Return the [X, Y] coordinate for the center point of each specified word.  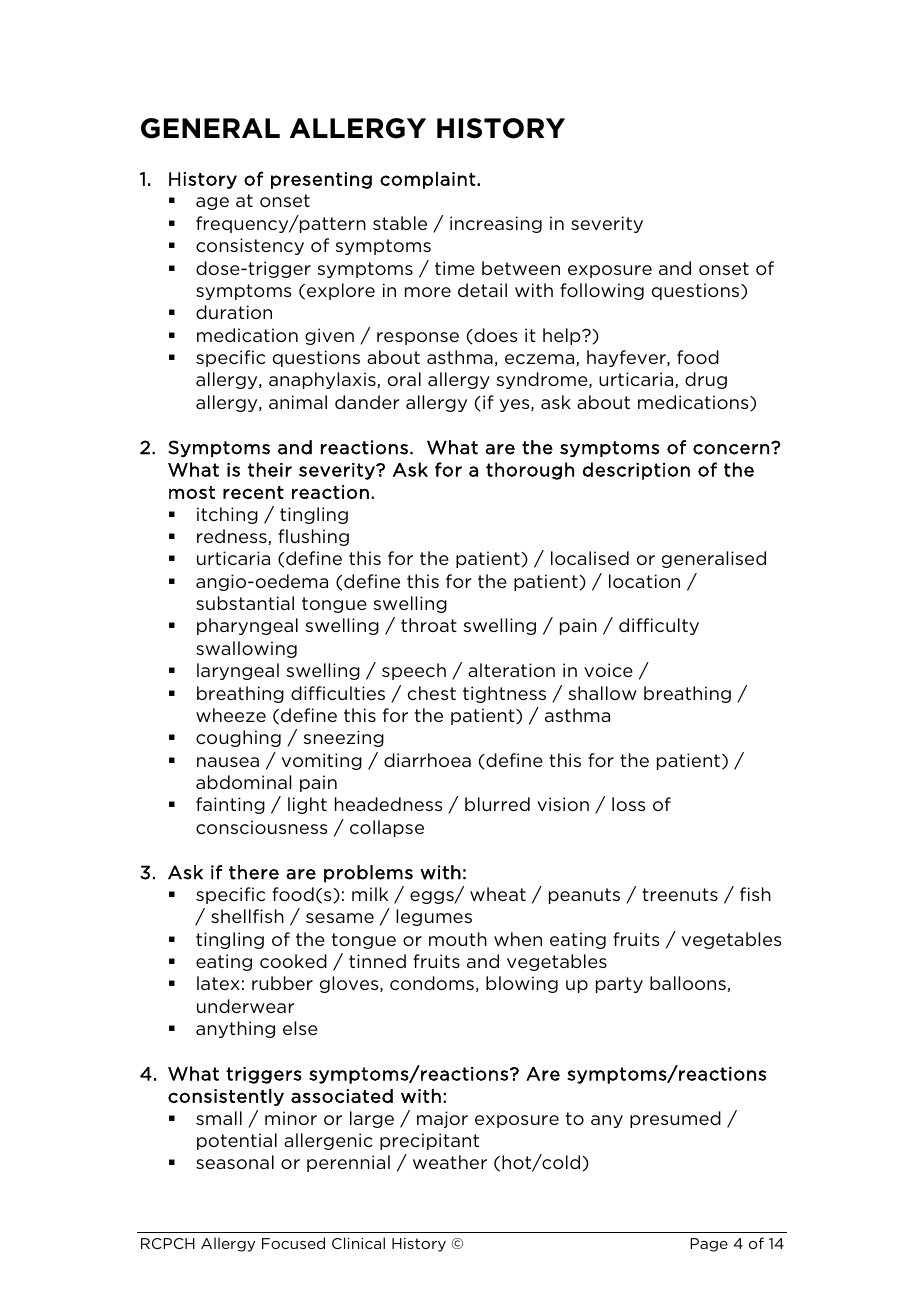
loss [628, 804]
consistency [250, 246]
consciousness [261, 827]
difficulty [659, 626]
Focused [293, 1243]
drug [706, 380]
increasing [496, 224]
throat [429, 625]
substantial [245, 603]
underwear [245, 1006]
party [619, 985]
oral [404, 379]
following [602, 291]
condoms [432, 983]
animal [298, 402]
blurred [497, 804]
